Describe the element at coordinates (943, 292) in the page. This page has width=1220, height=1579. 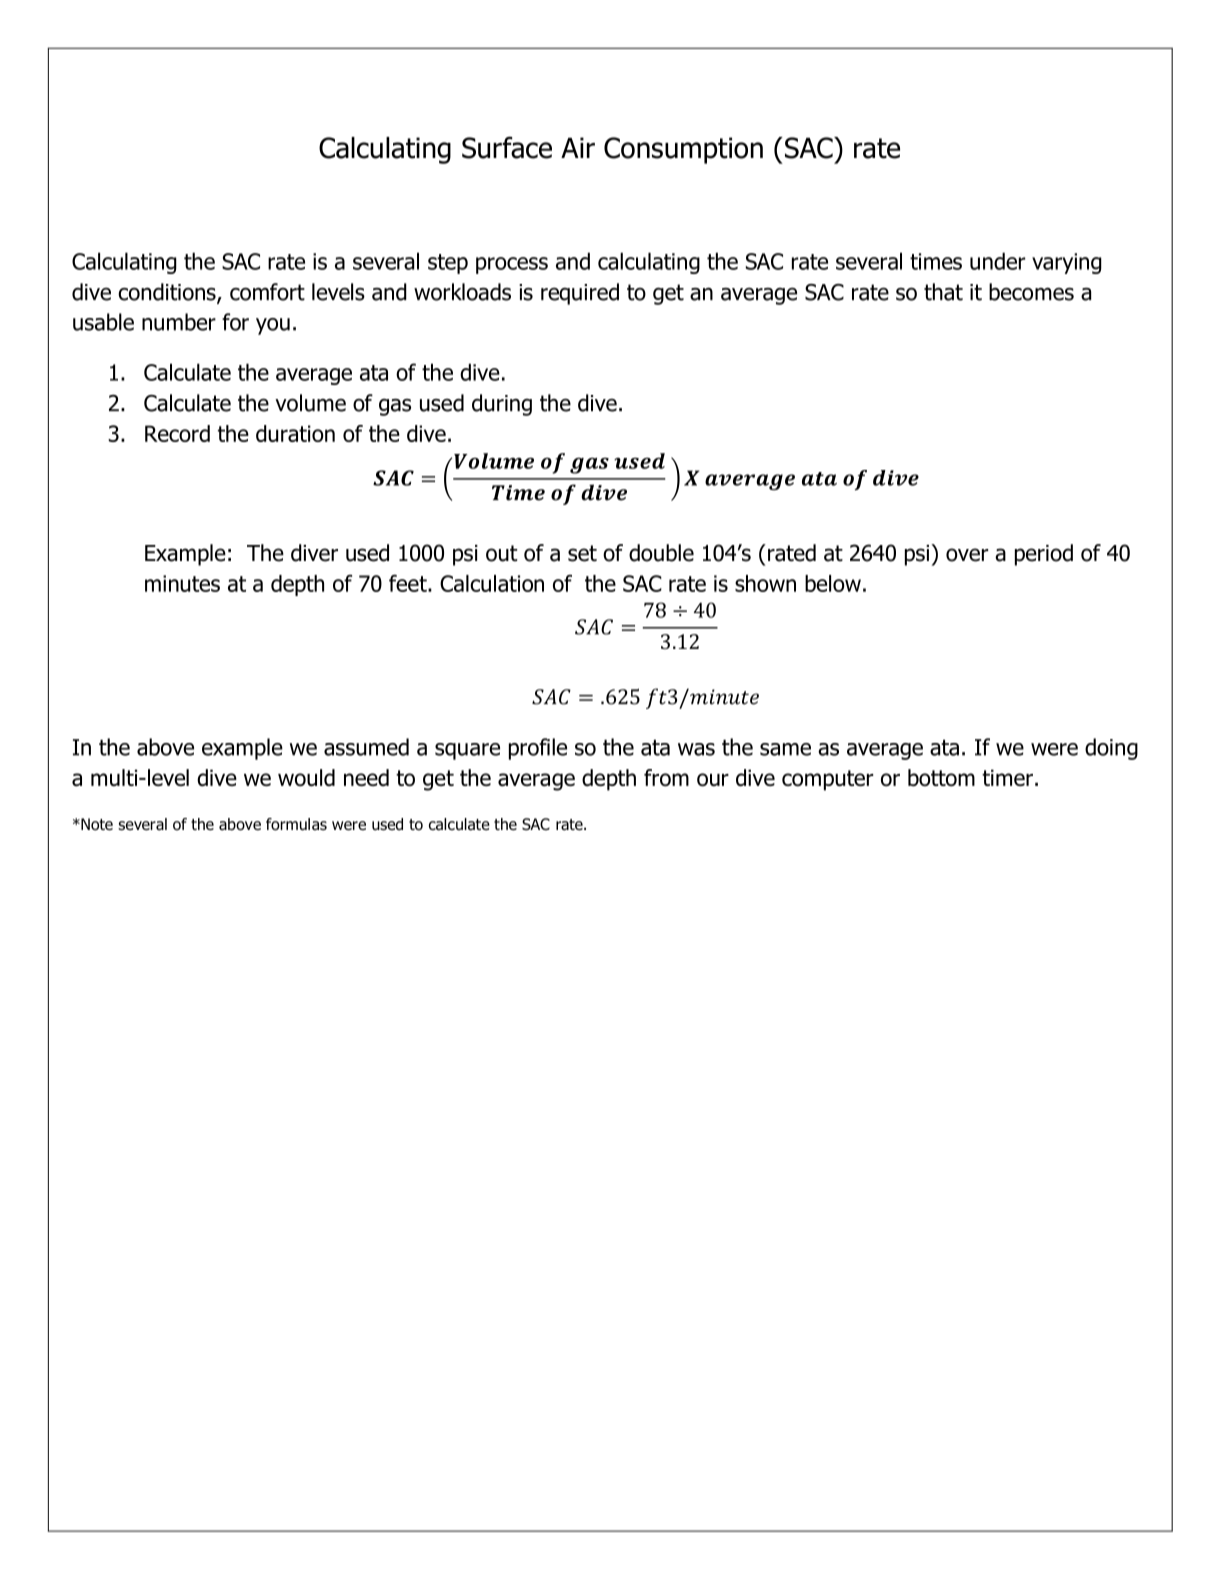
I see `that` at that location.
